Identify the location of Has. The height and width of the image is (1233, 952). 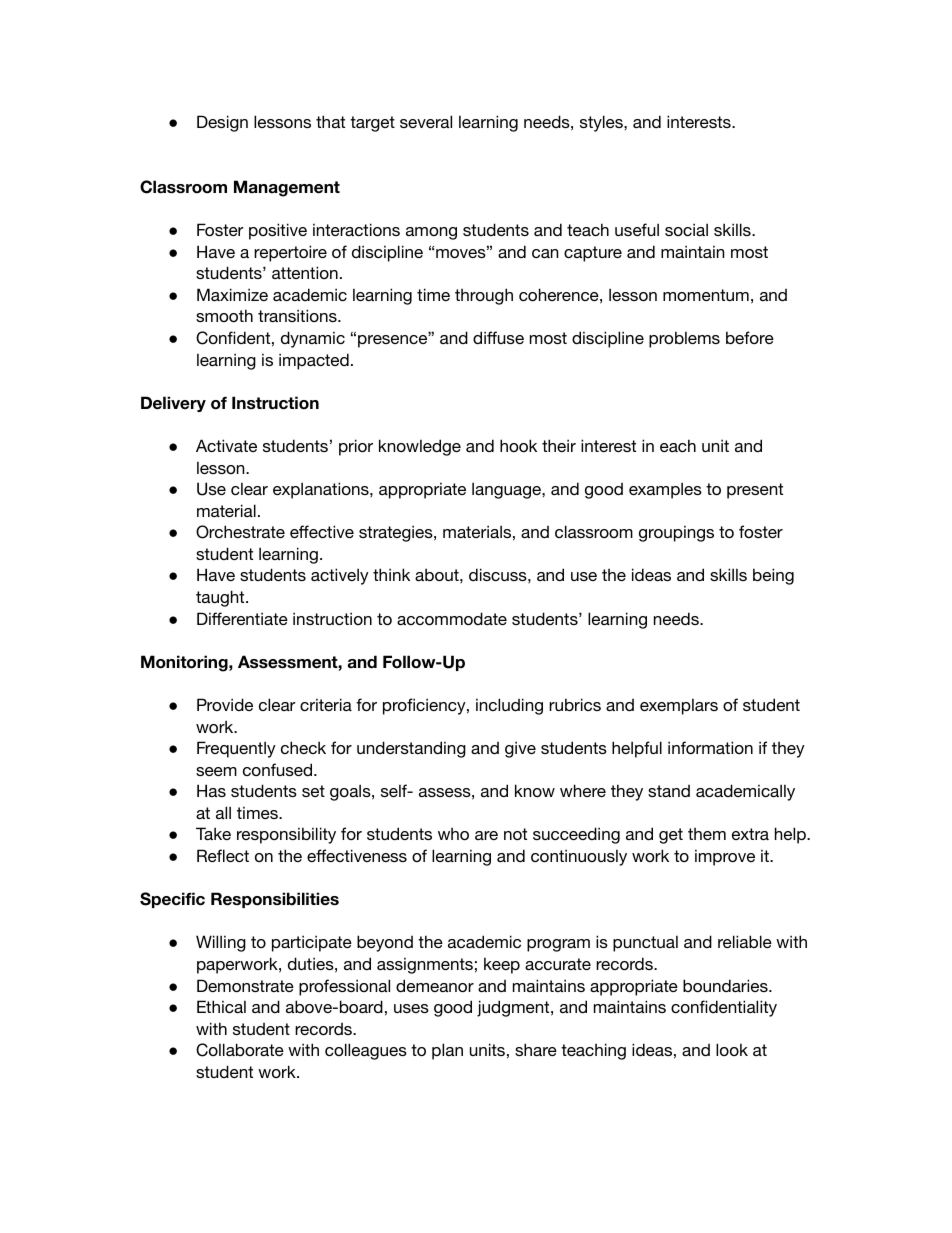
(211, 790).
